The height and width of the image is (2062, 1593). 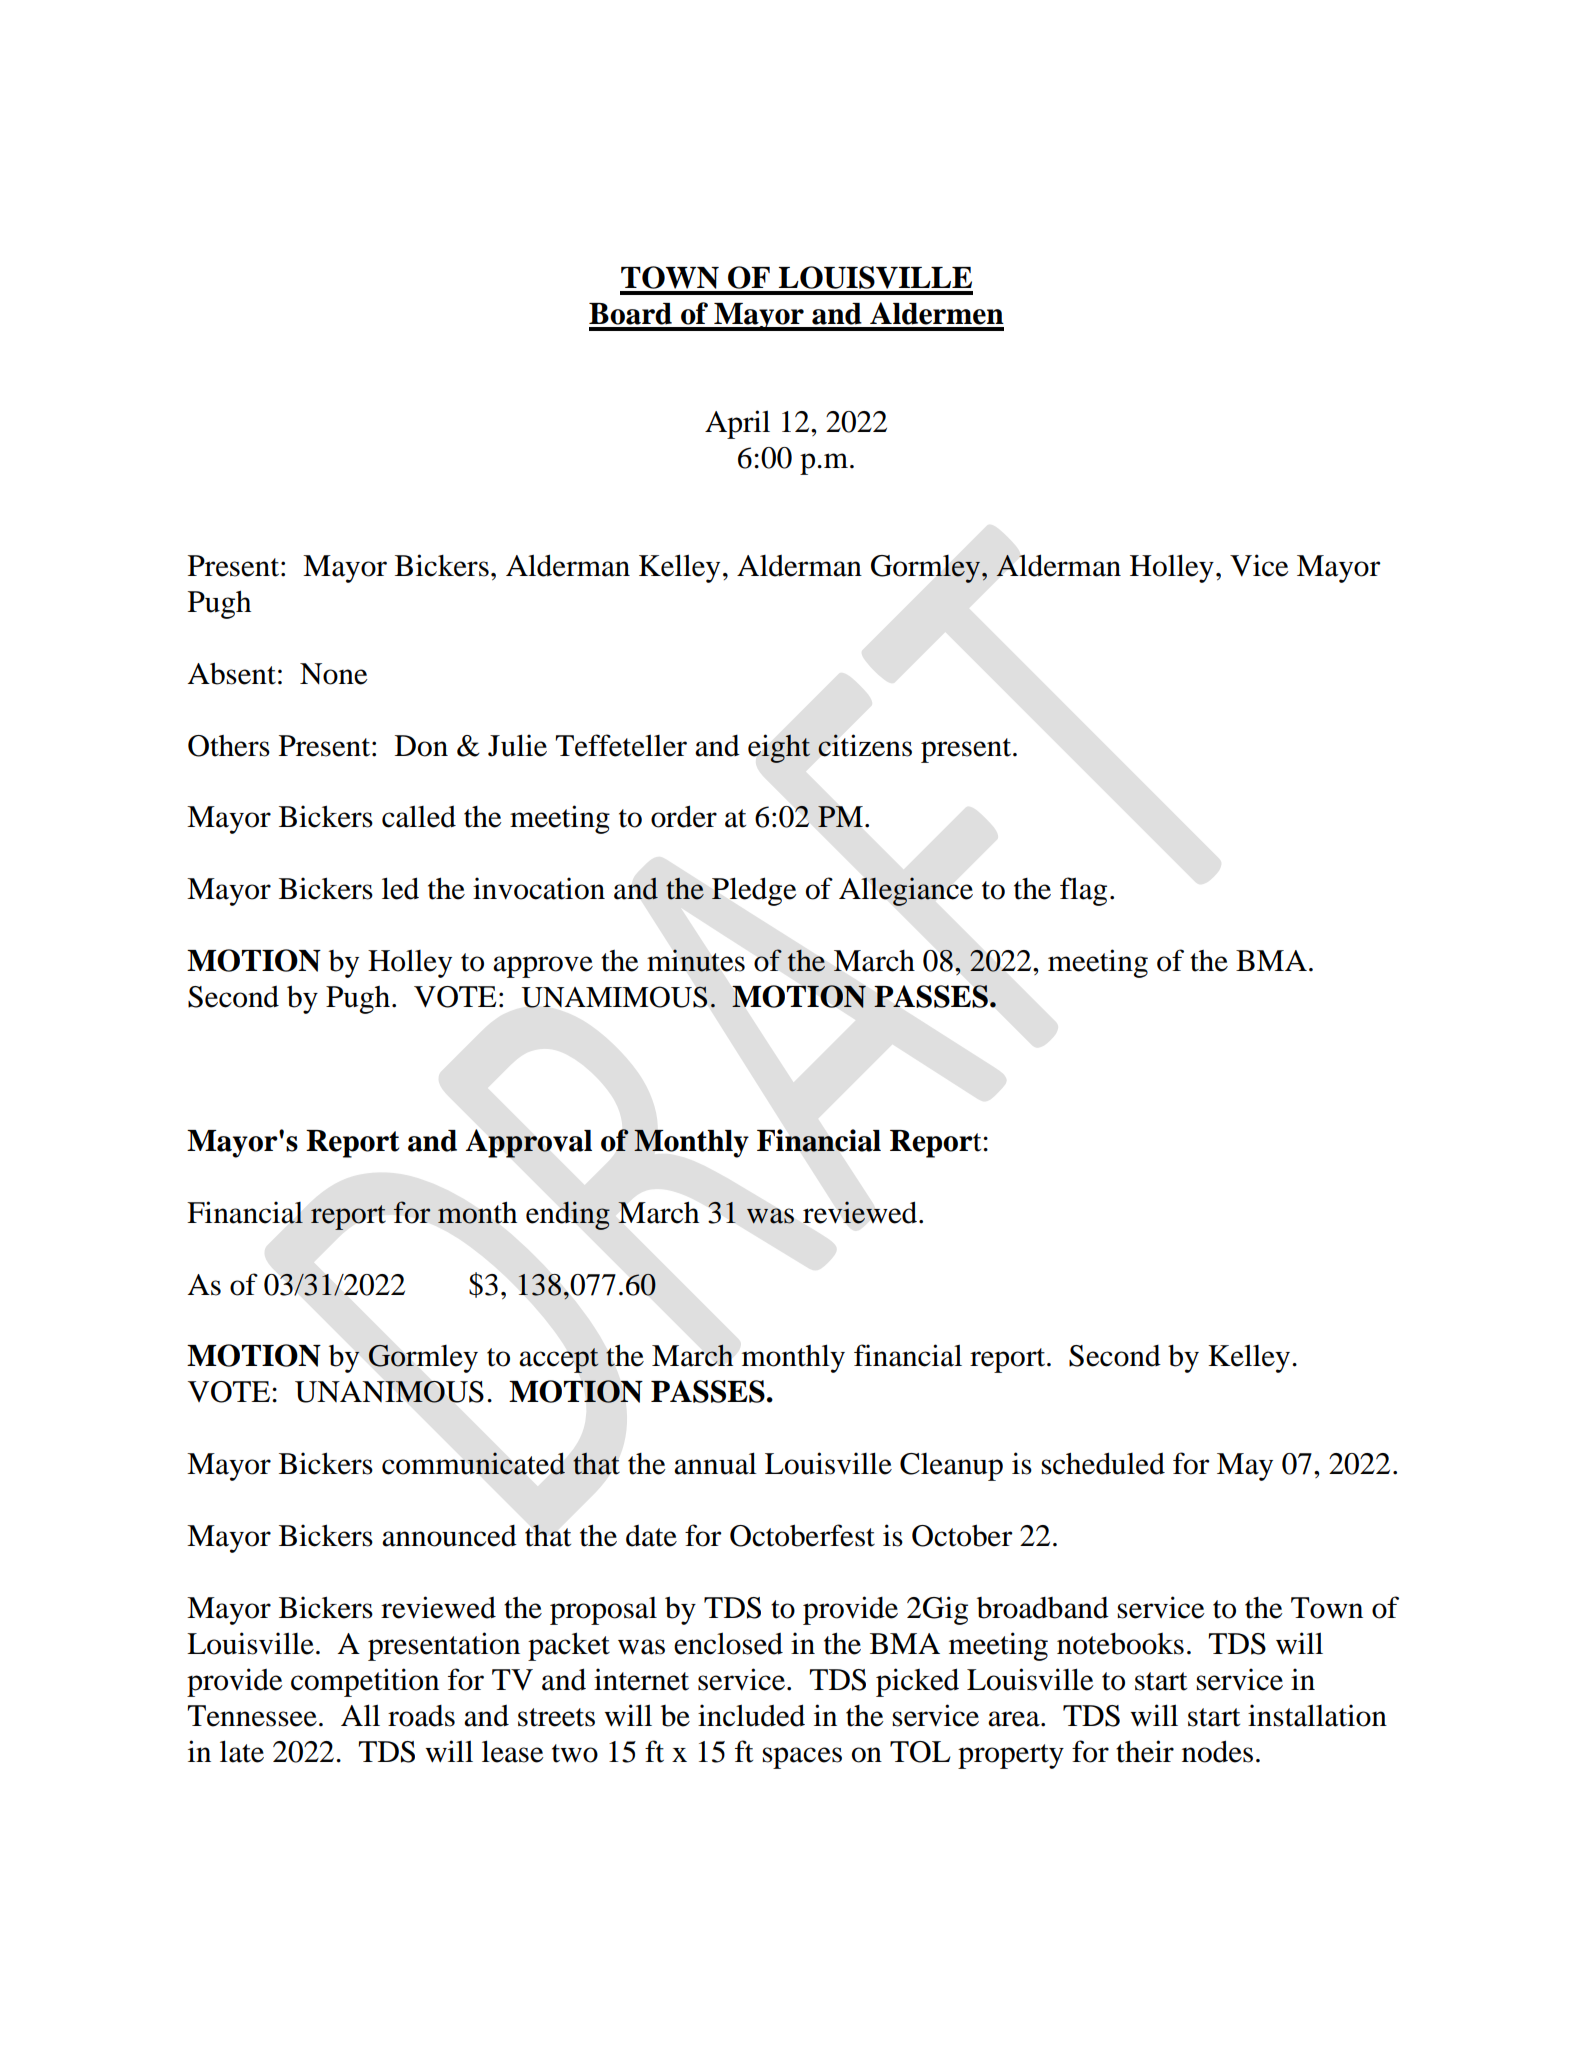 What do you see at coordinates (365, 1682) in the image?
I see `competition` at bounding box center [365, 1682].
